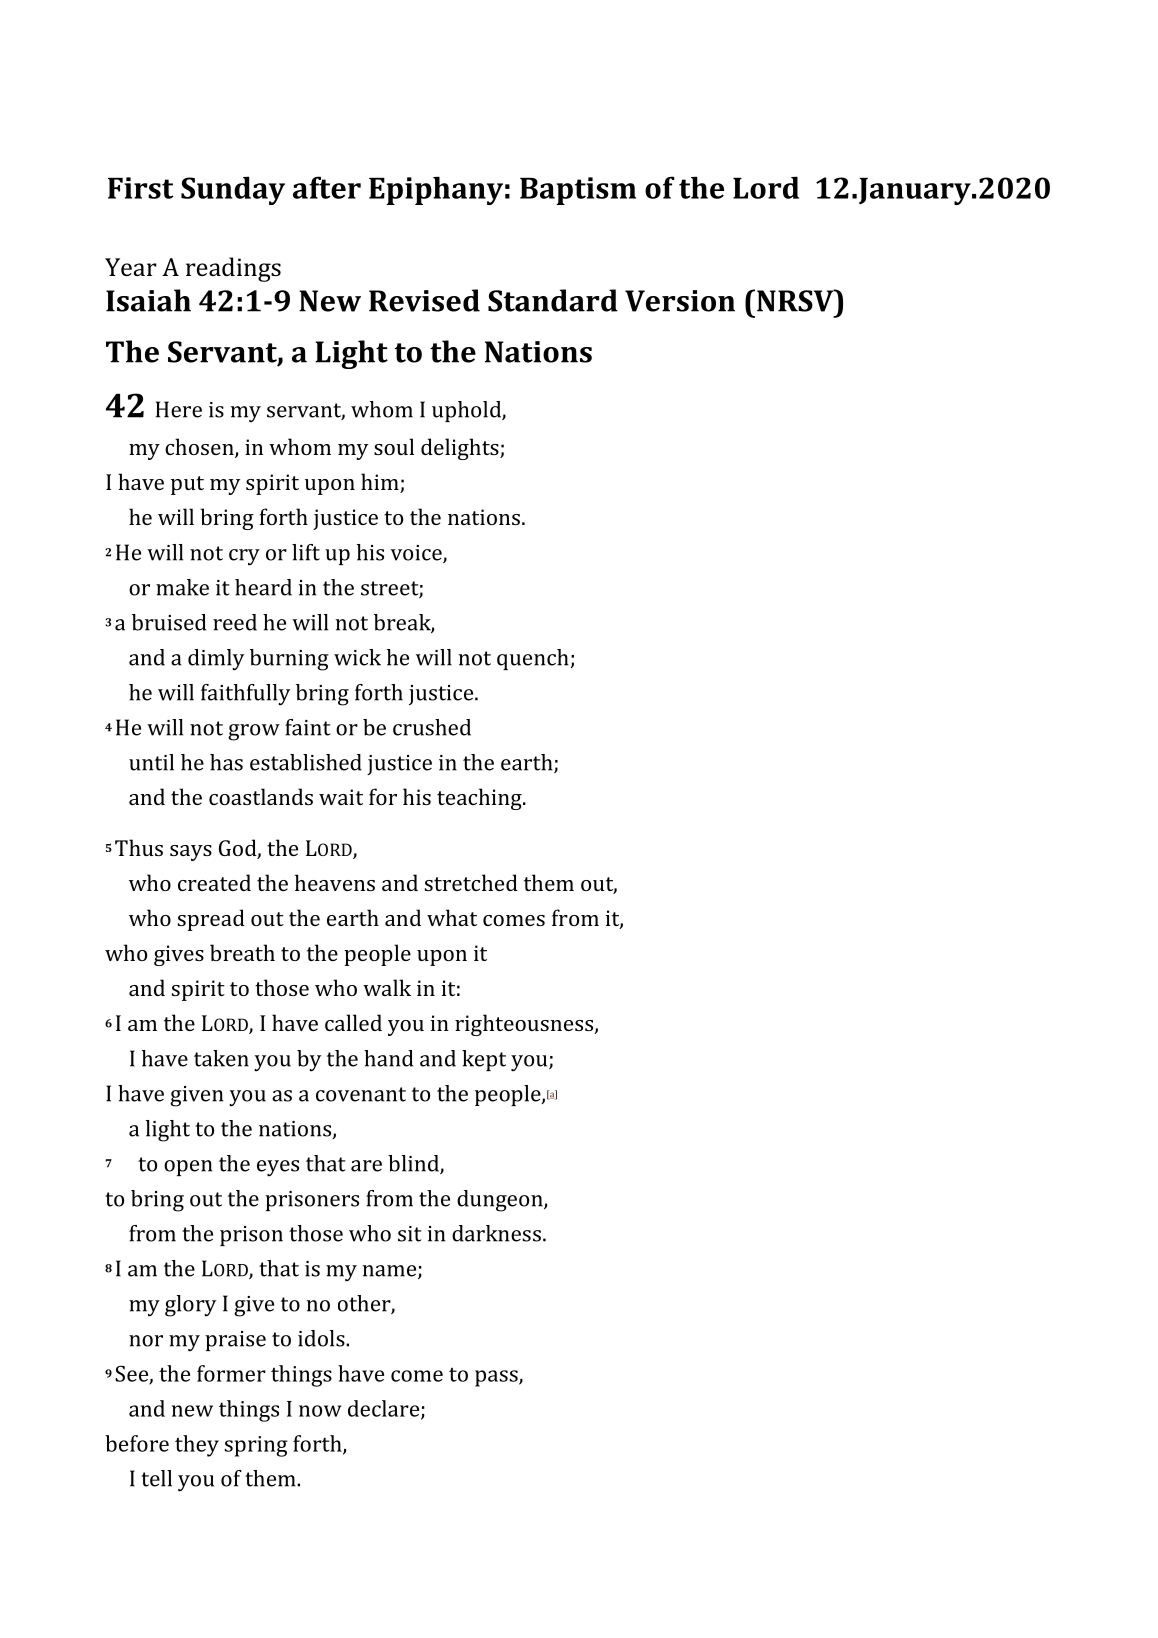  I want to click on stretched, so click(471, 882).
